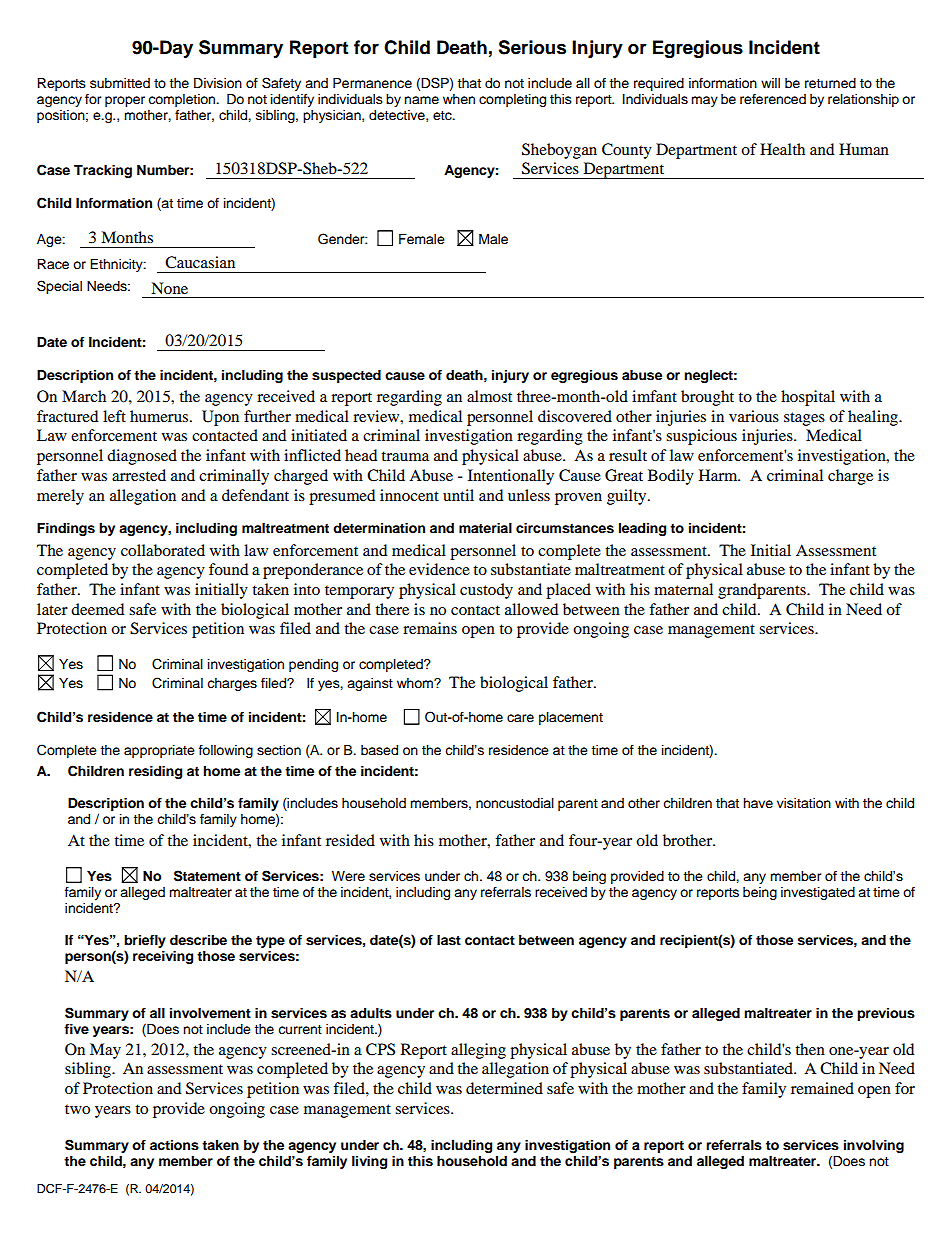 The height and width of the document is (1233, 952). Describe the element at coordinates (504, 1088) in the document. I see `determined` at that location.
